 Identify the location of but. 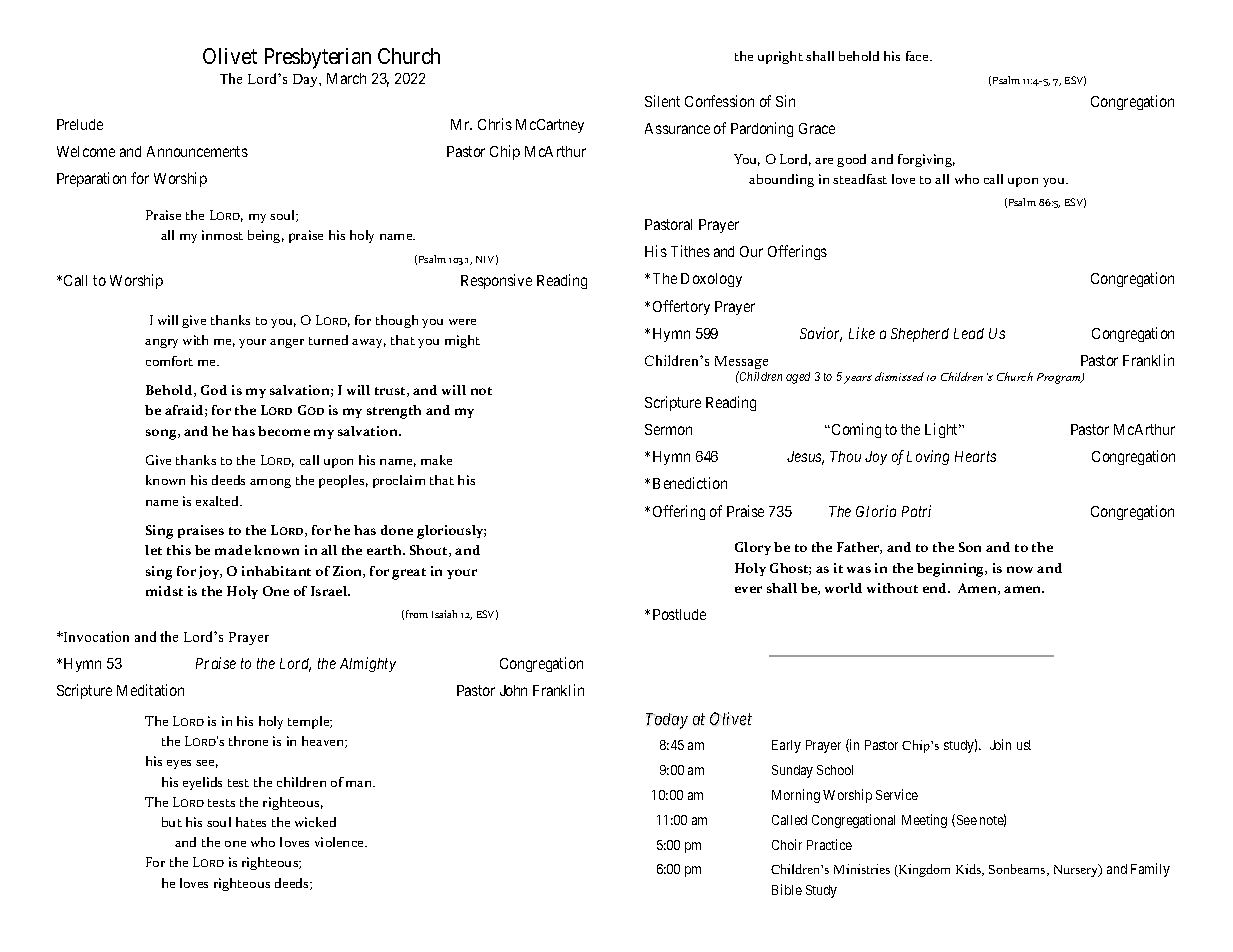
(172, 822).
